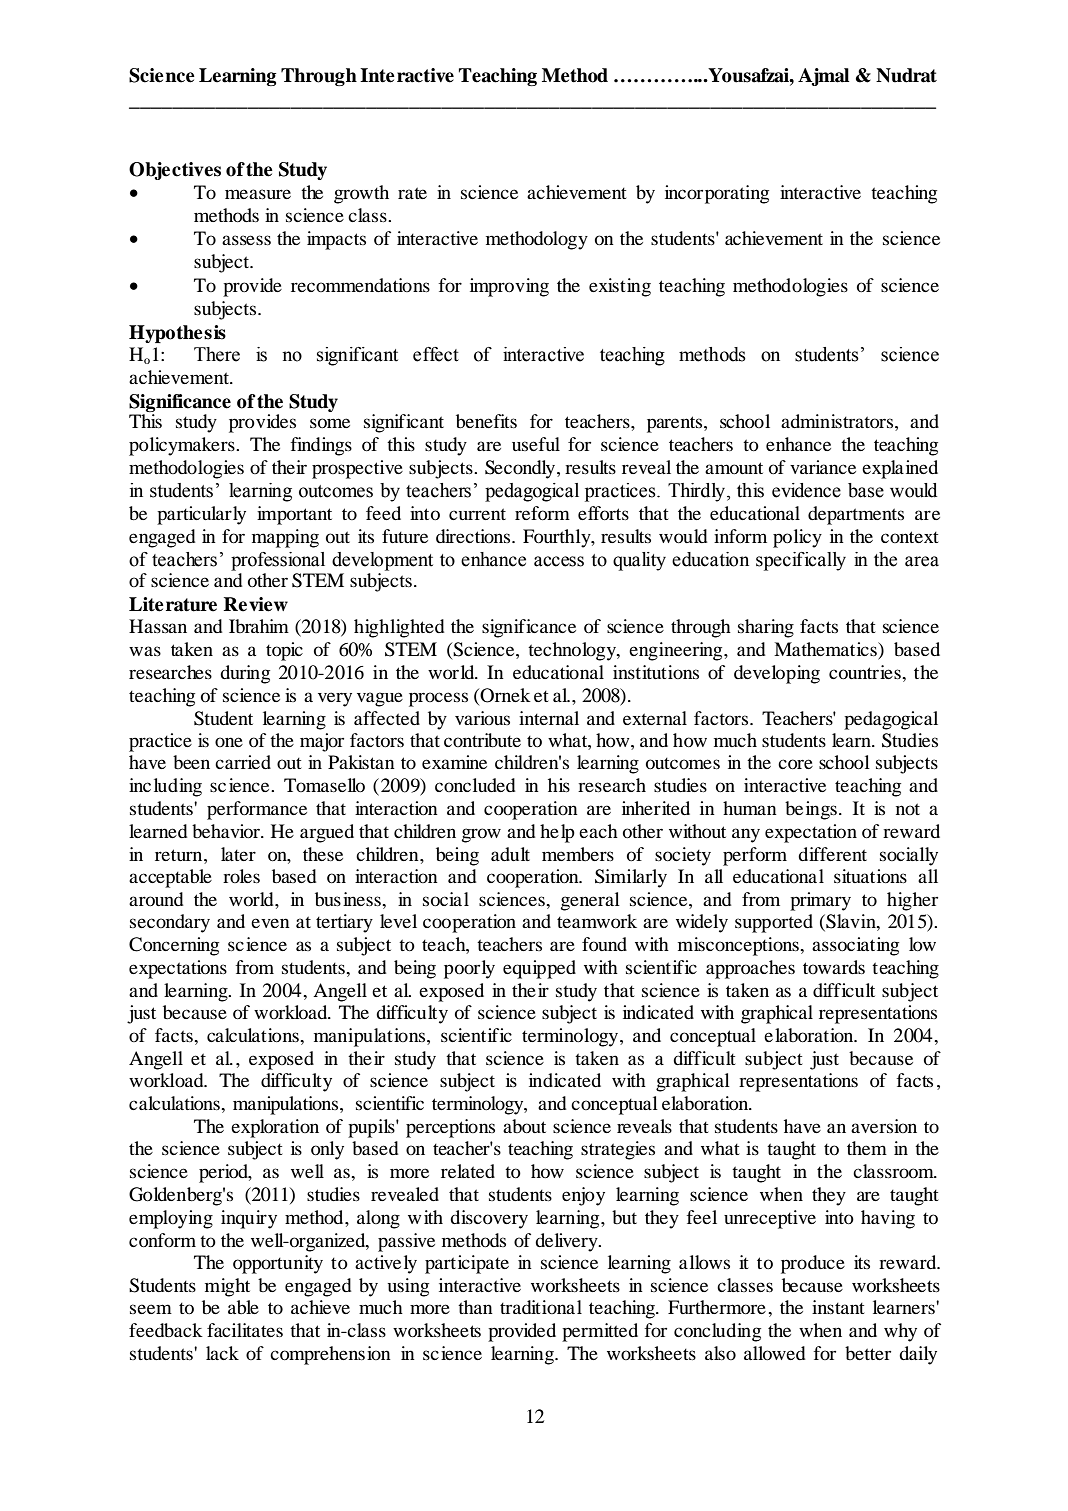  What do you see at coordinates (256, 604) in the screenshot?
I see `Review` at bounding box center [256, 604].
